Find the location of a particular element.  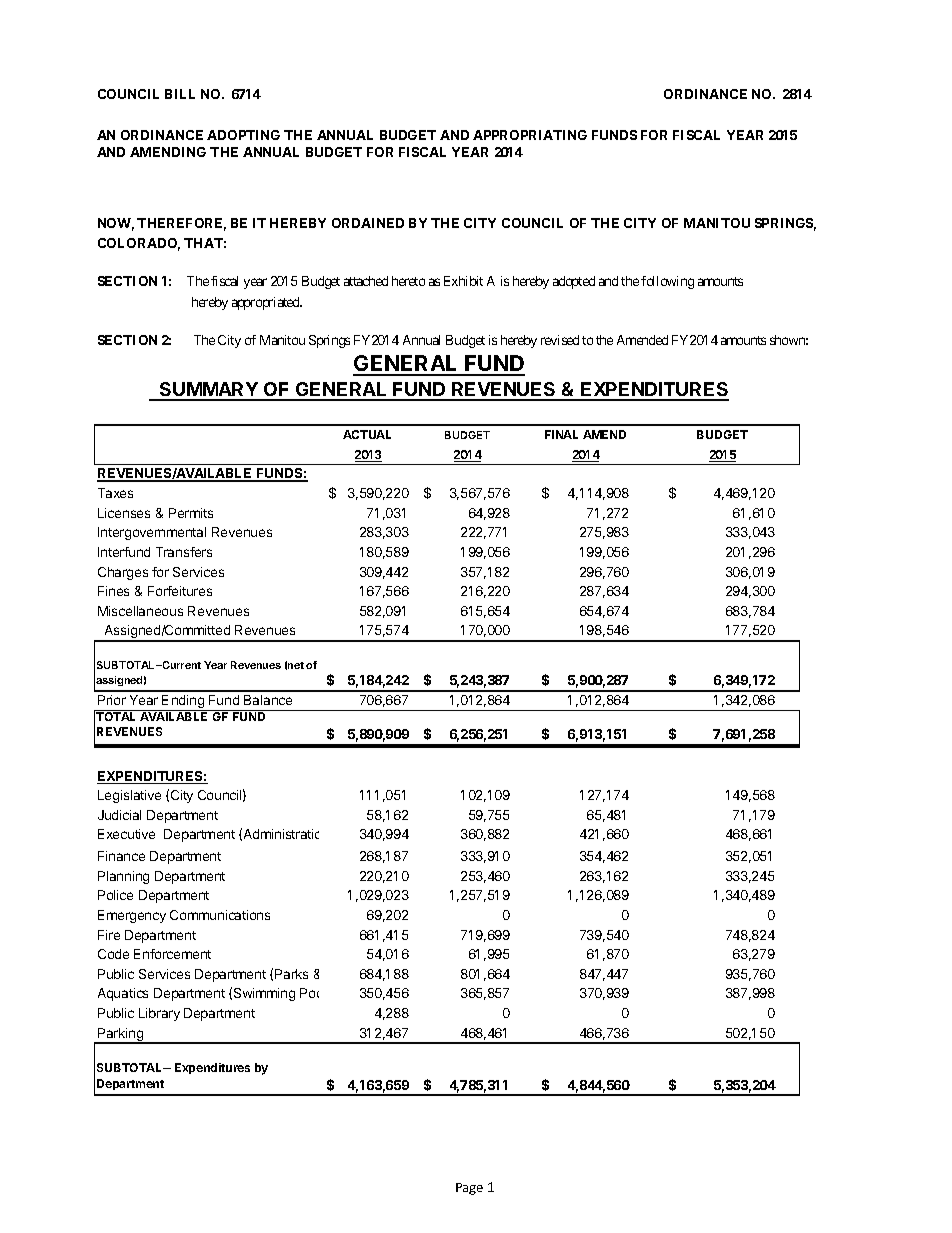

Page is located at coordinates (469, 1189).
